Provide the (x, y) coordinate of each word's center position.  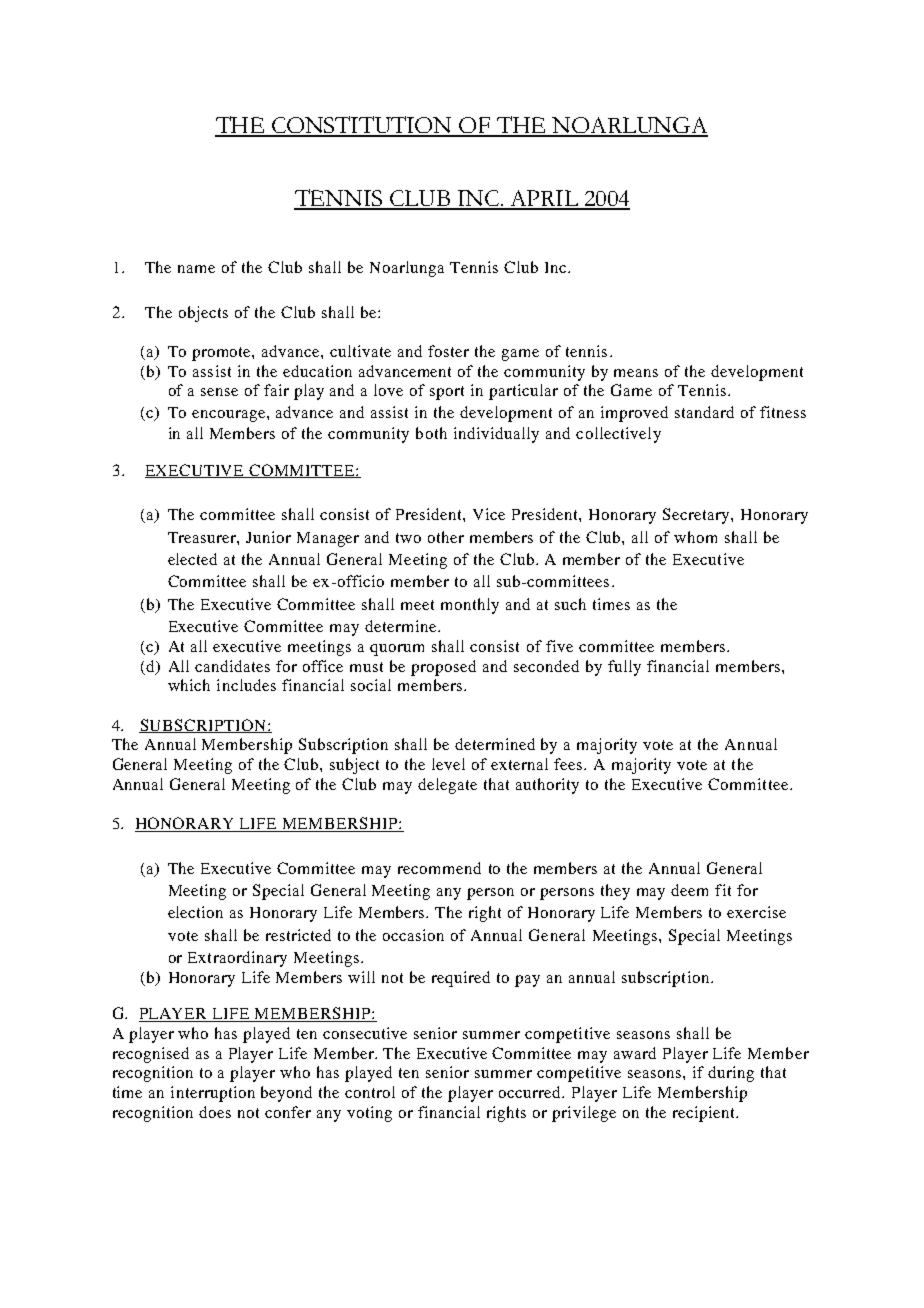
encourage (230, 416)
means (636, 373)
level (448, 764)
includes (246, 685)
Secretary (697, 516)
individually (496, 435)
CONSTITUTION (362, 126)
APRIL (544, 199)
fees (570, 764)
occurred (531, 1092)
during (731, 1074)
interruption (213, 1094)
